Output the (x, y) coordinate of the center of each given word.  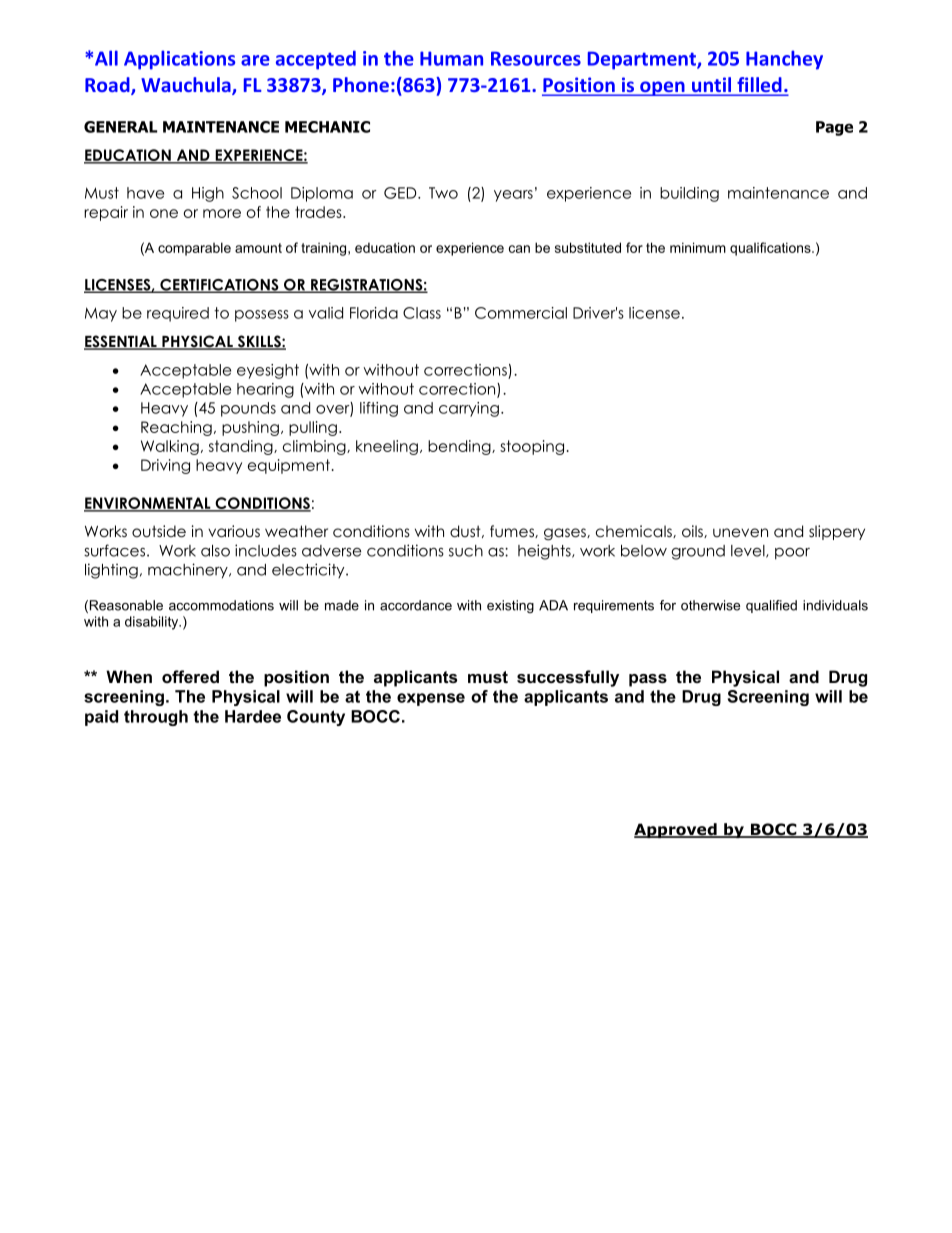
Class (422, 313)
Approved (676, 830)
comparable (194, 249)
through (156, 718)
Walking (170, 447)
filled (759, 86)
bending (460, 447)
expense (431, 699)
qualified (771, 606)
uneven (740, 532)
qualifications (771, 249)
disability (153, 623)
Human (451, 58)
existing (510, 606)
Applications (179, 60)
